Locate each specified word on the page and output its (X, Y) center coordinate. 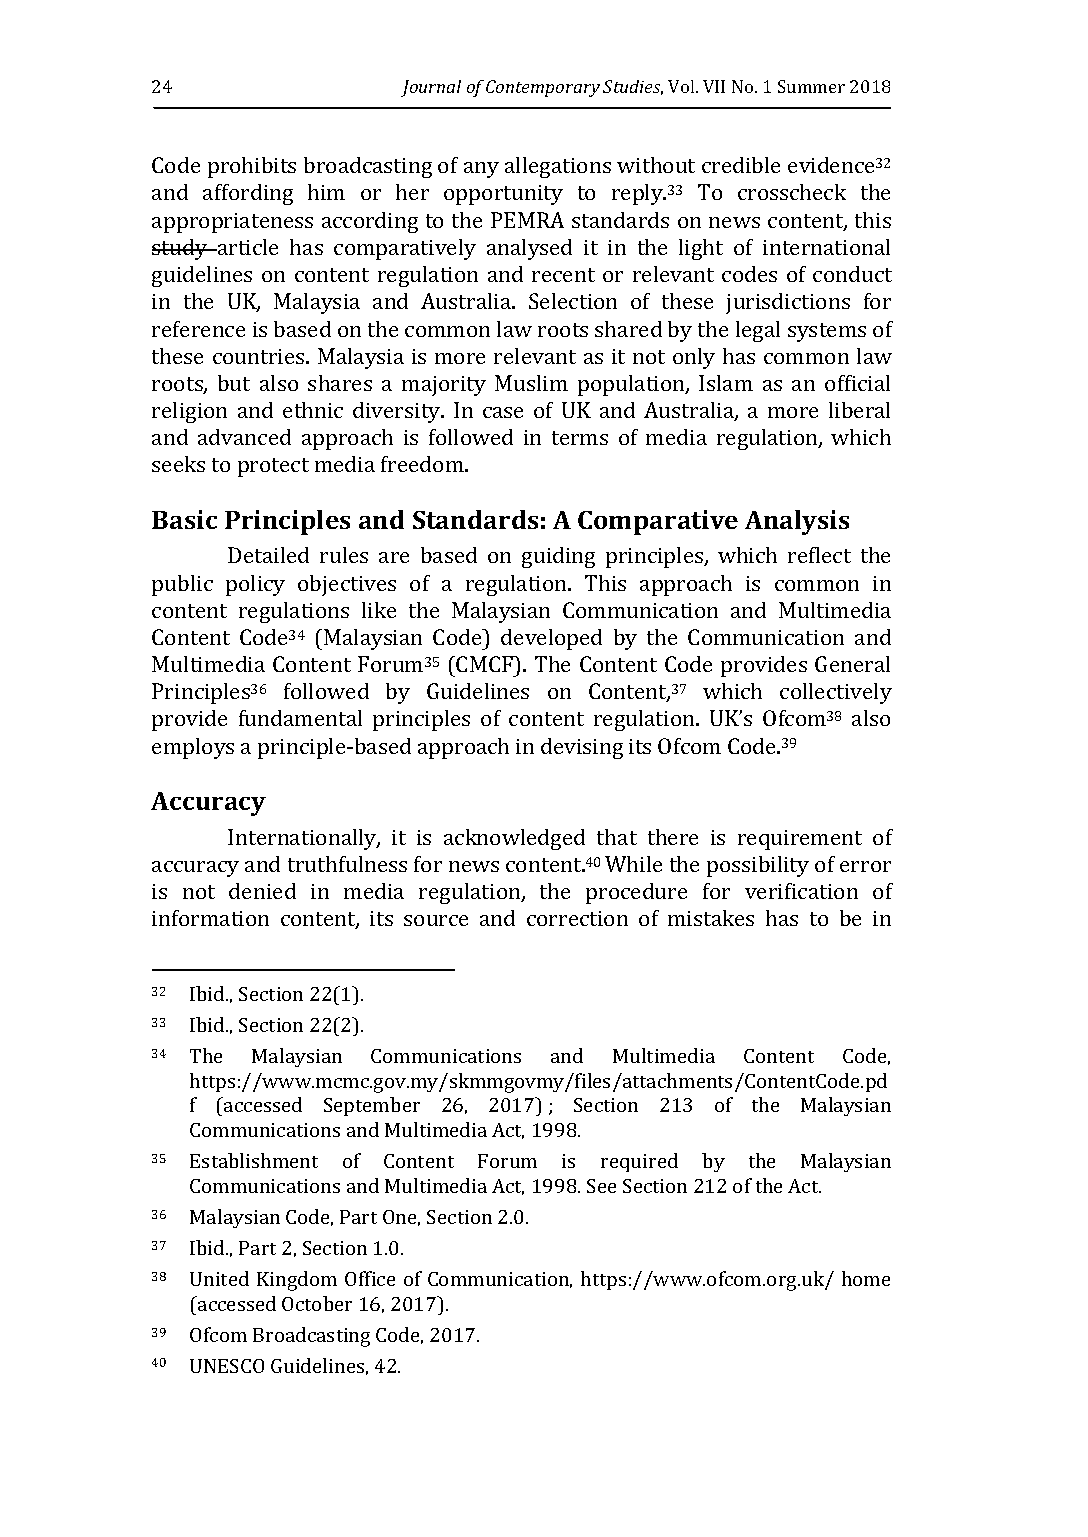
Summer (811, 86)
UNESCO (227, 1366)
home (866, 1278)
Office (370, 1278)
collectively (836, 693)
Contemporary (543, 88)
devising (582, 748)
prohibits (252, 167)
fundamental (300, 718)
